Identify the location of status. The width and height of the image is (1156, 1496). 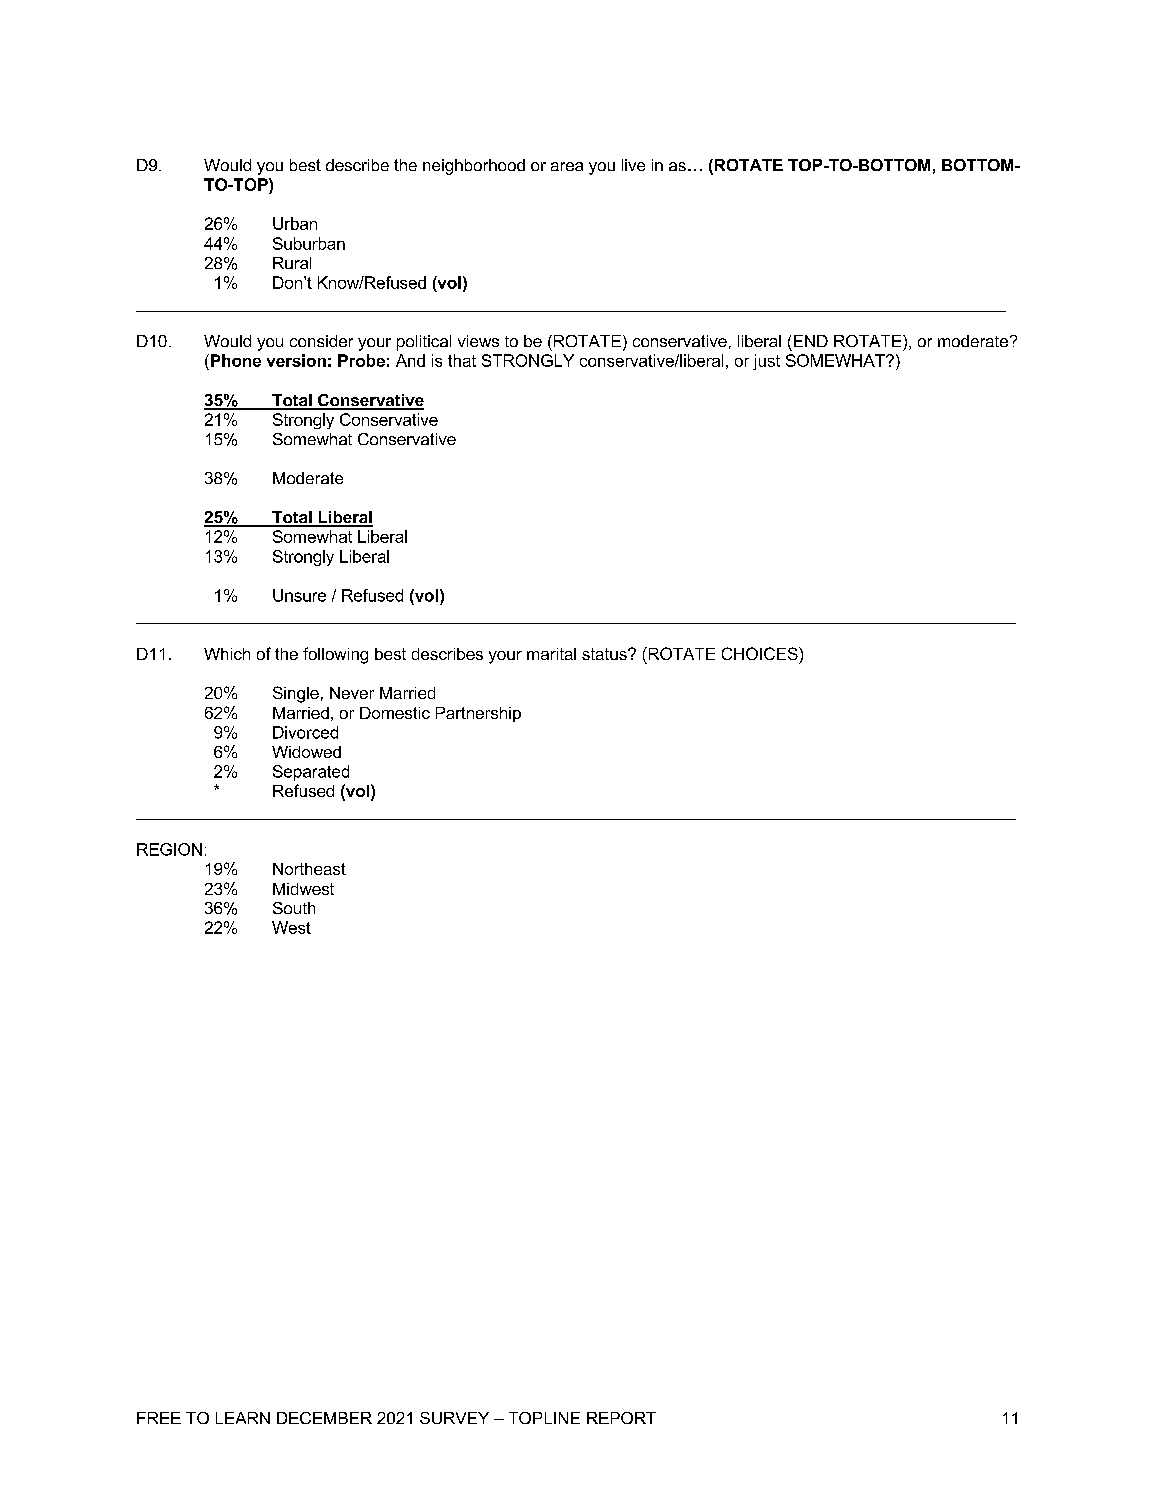
(605, 654).
